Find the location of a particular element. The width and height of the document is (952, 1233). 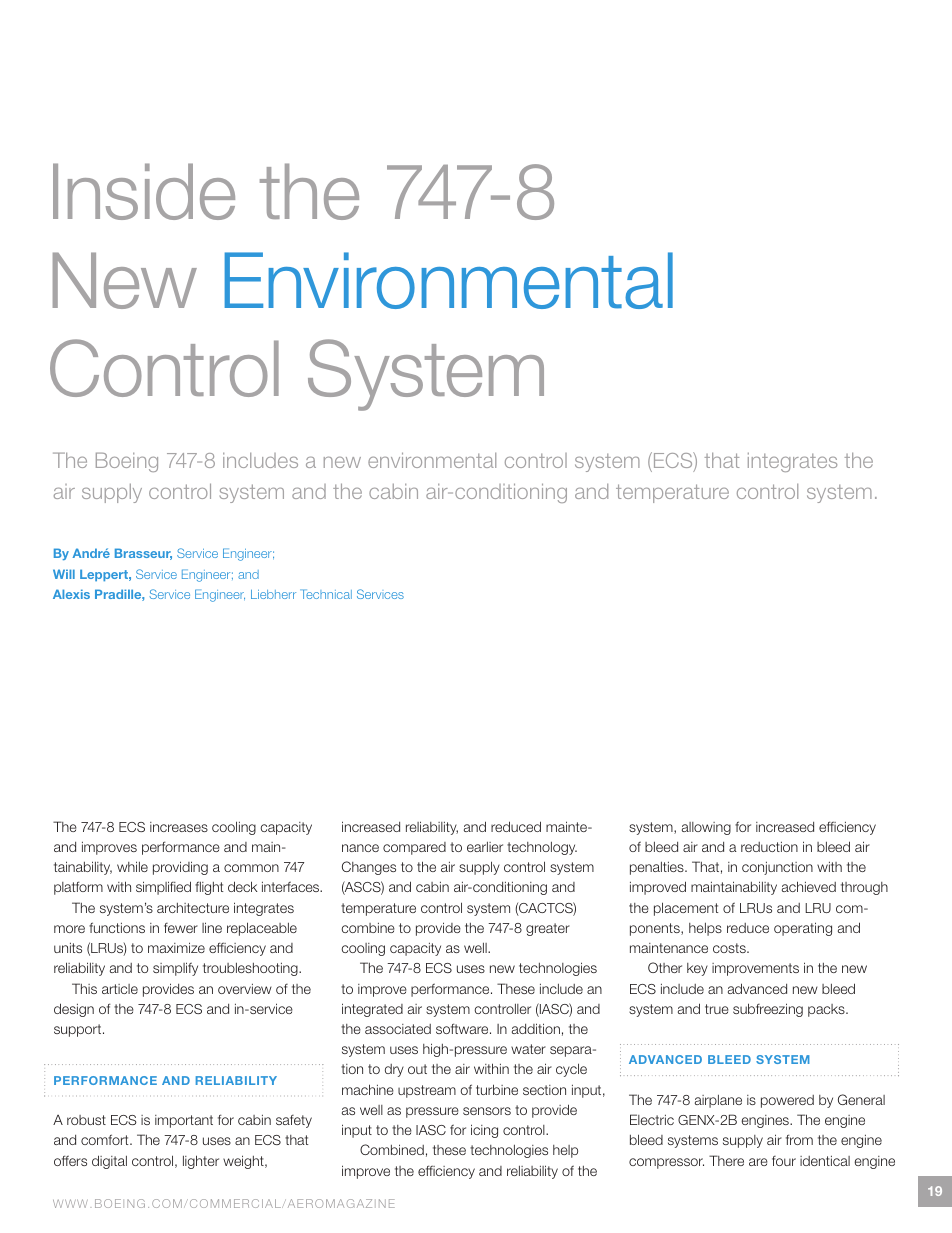

allowing is located at coordinates (706, 828).
